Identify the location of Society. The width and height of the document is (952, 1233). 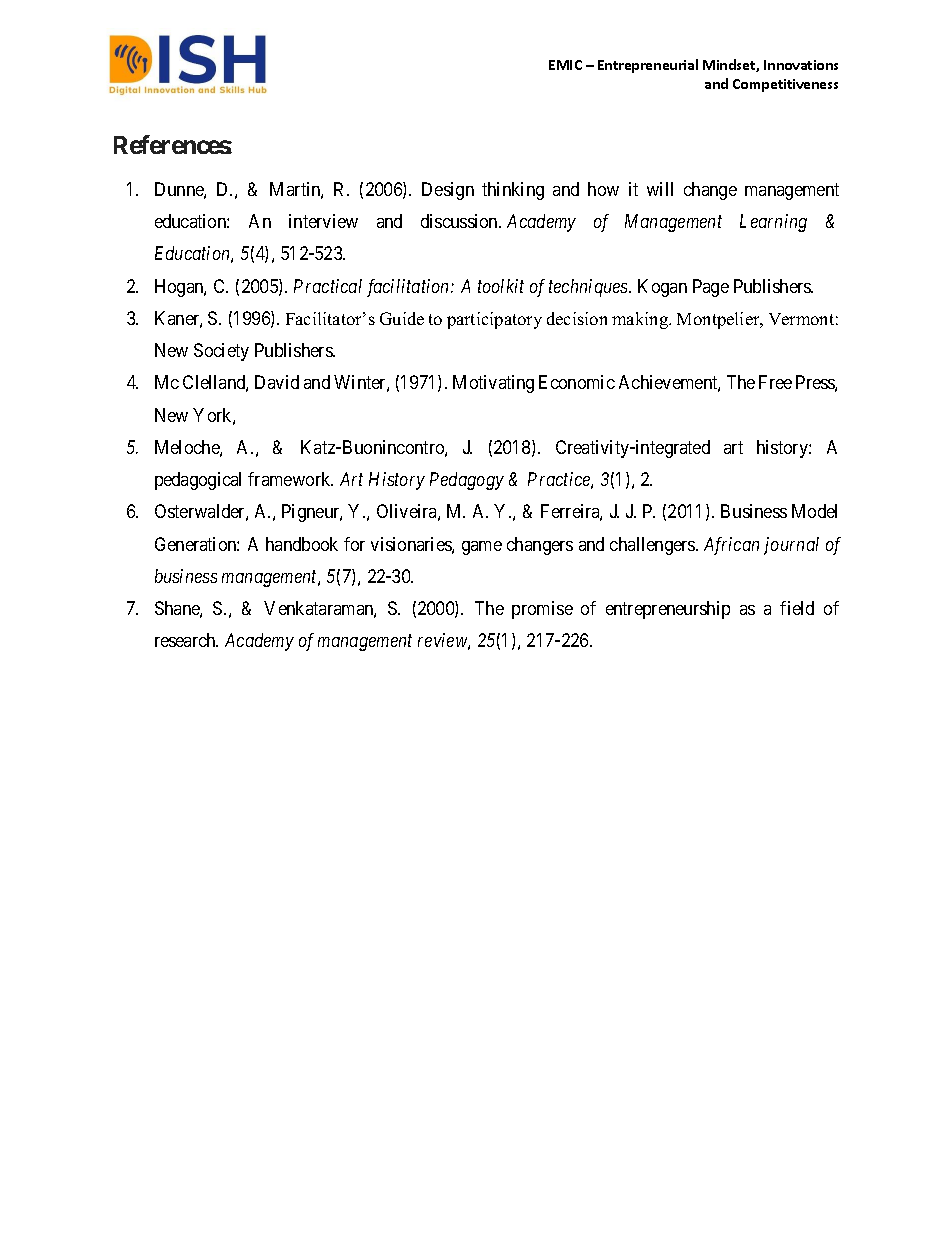
(221, 352).
